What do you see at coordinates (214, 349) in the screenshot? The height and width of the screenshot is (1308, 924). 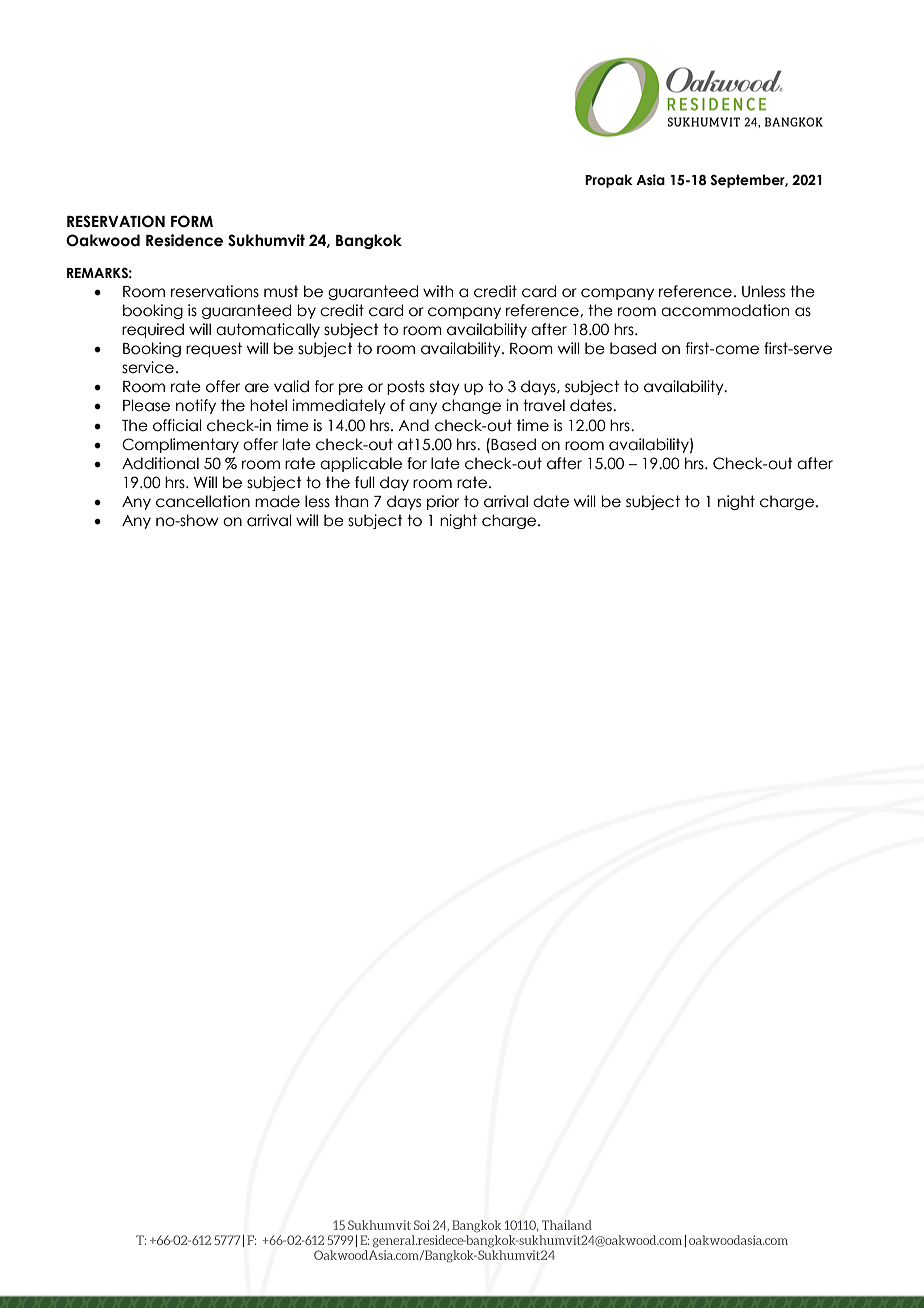 I see `request` at bounding box center [214, 349].
